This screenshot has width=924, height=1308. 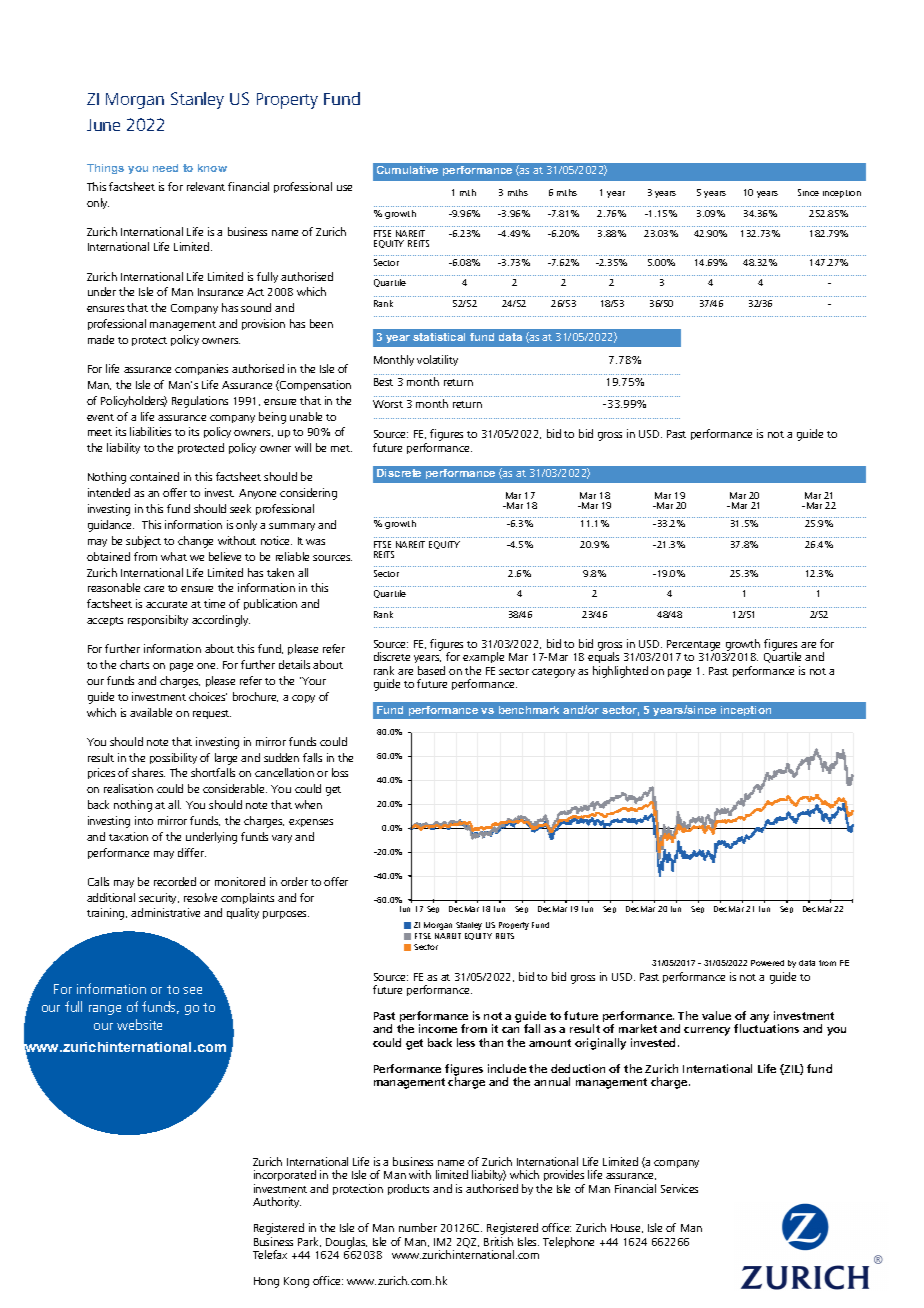 What do you see at coordinates (165, 168) in the screenshot?
I see `need` at bounding box center [165, 168].
